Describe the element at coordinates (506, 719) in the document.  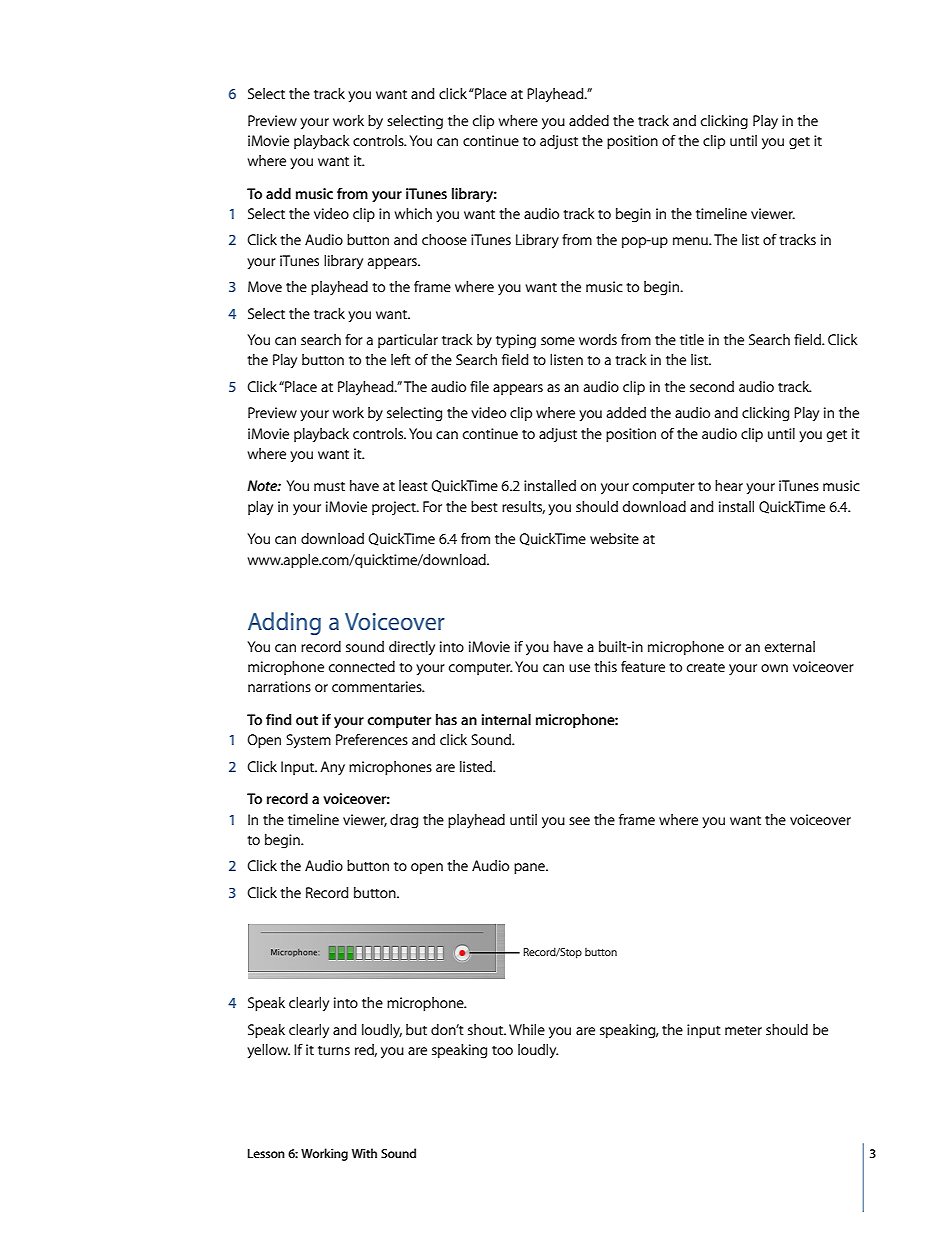
I see `internal` at that location.
